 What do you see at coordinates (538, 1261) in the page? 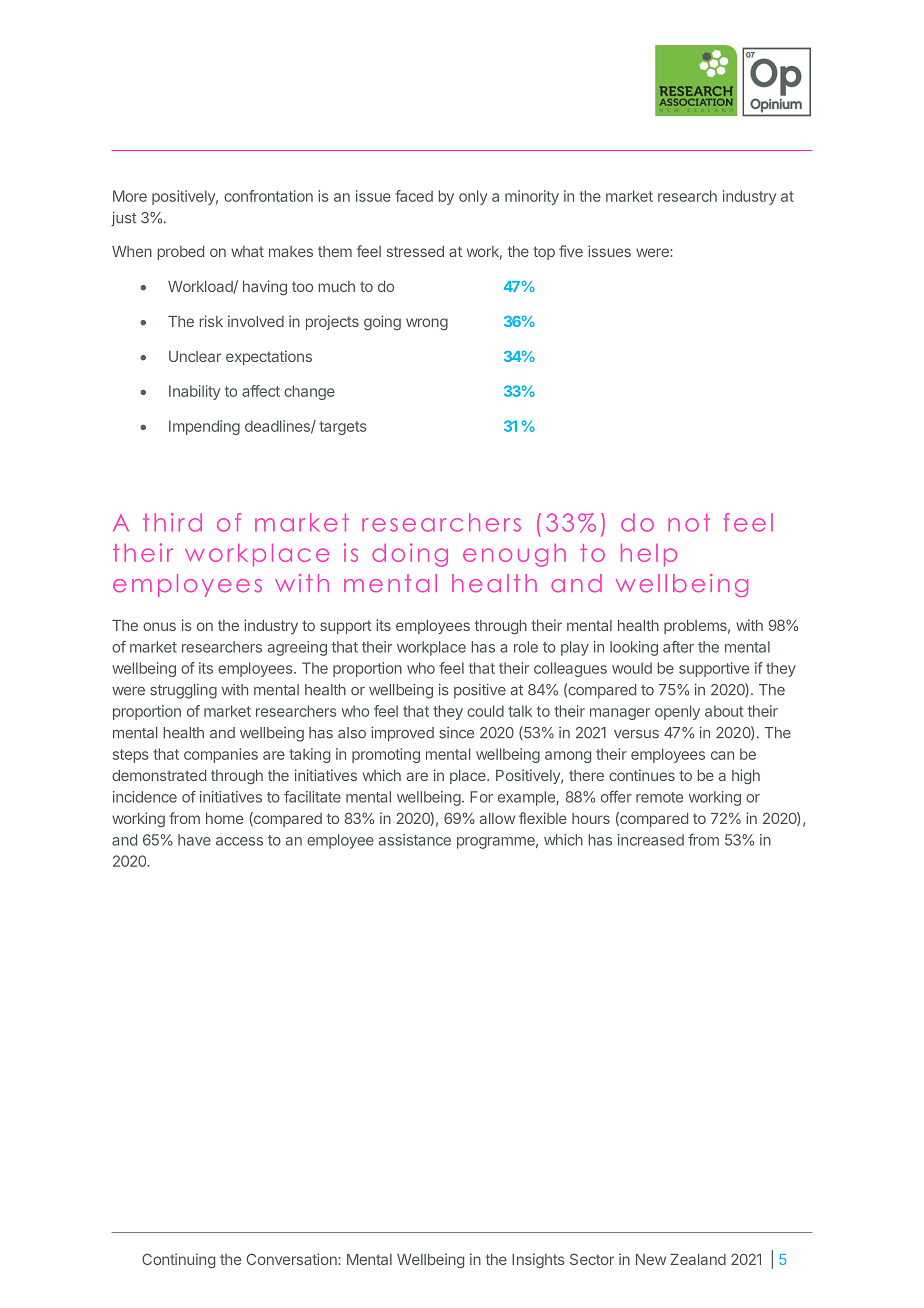
I see `Insights` at bounding box center [538, 1261].
